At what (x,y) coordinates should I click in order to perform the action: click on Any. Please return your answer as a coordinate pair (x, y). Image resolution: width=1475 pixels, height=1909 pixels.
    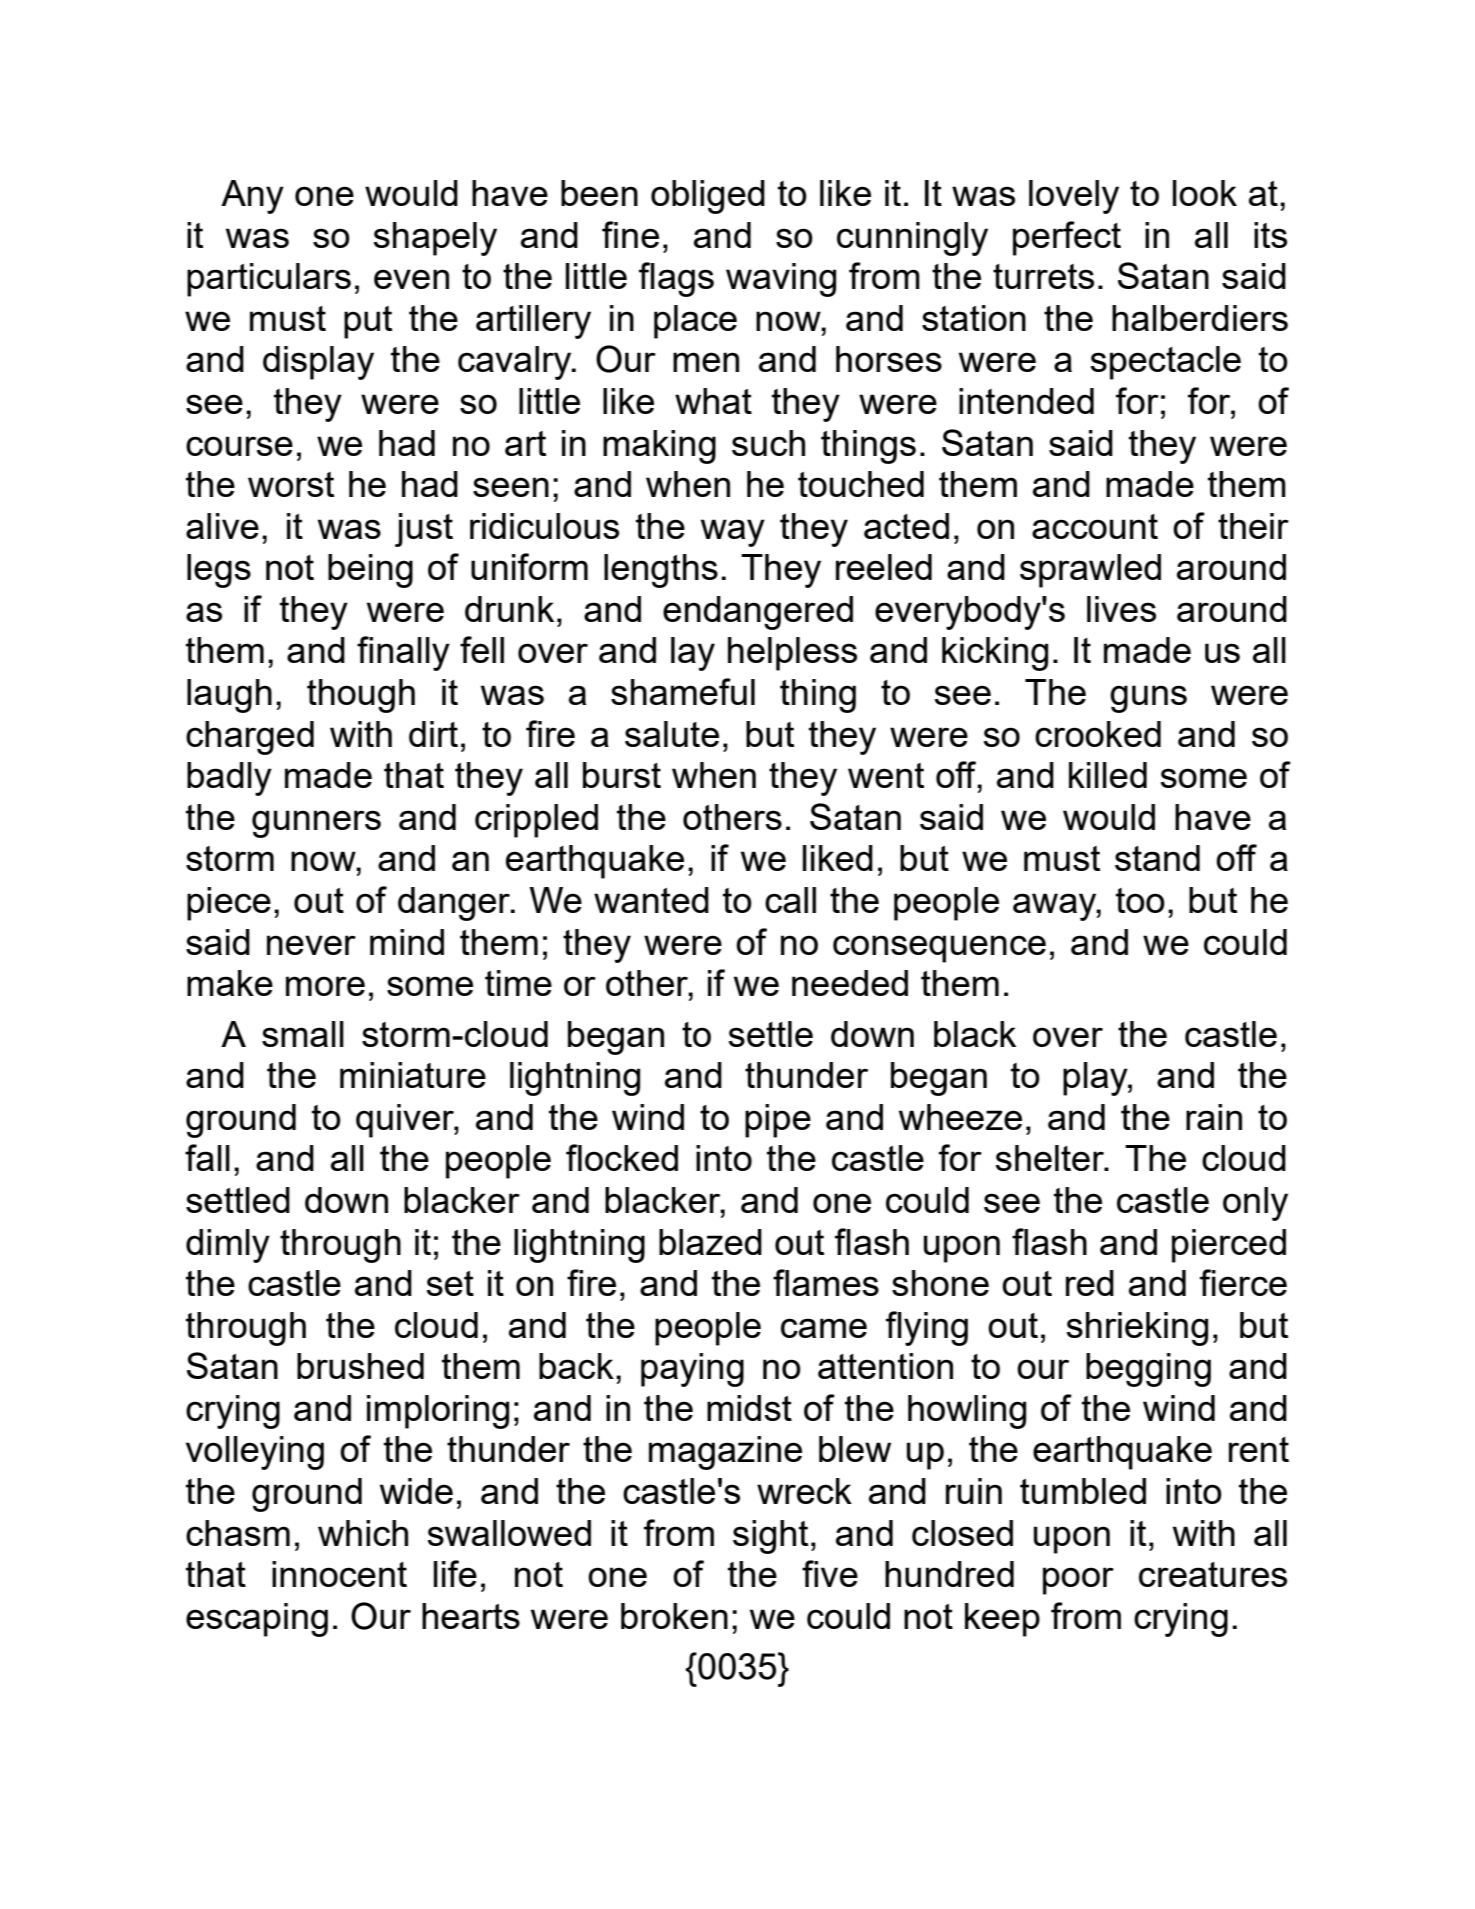
    Looking at the image, I should click on (252, 197).
